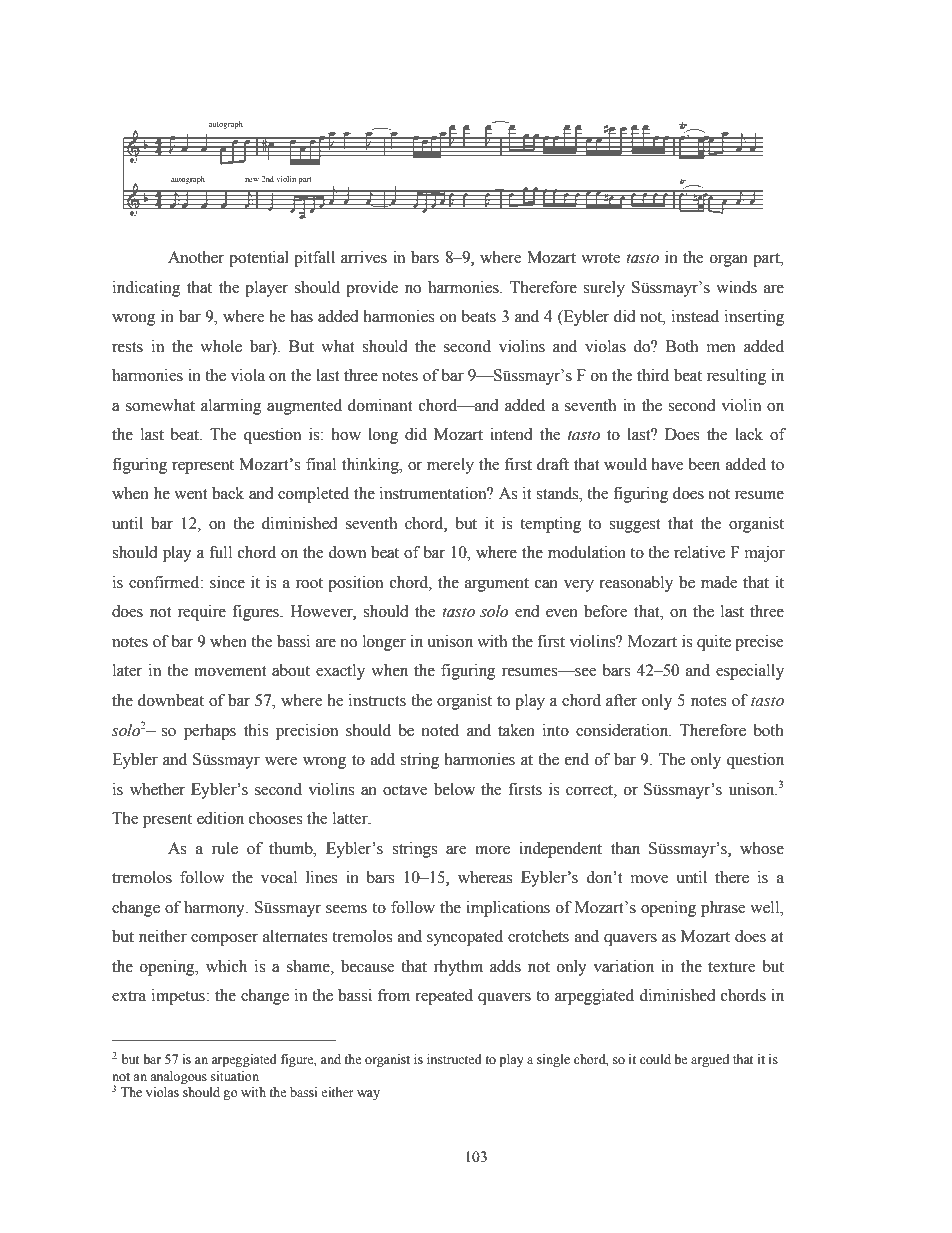  Describe the element at coordinates (252, 180) in the screenshot. I see `new` at that location.
